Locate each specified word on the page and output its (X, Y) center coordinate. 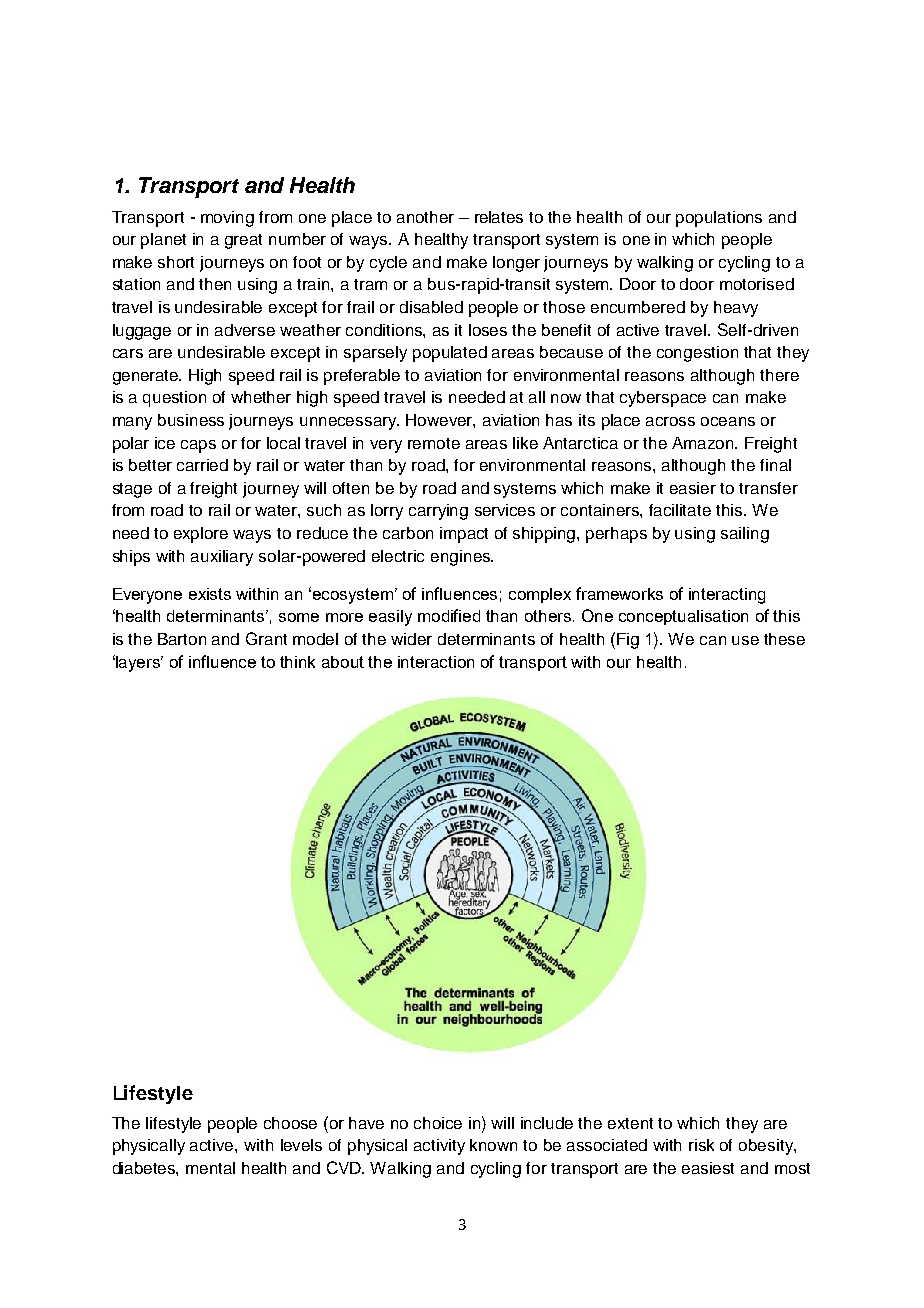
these (784, 639)
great (243, 241)
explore (201, 535)
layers (138, 663)
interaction (436, 662)
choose (290, 1123)
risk (701, 1145)
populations (719, 219)
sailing (745, 535)
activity (439, 1147)
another (425, 217)
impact (464, 535)
